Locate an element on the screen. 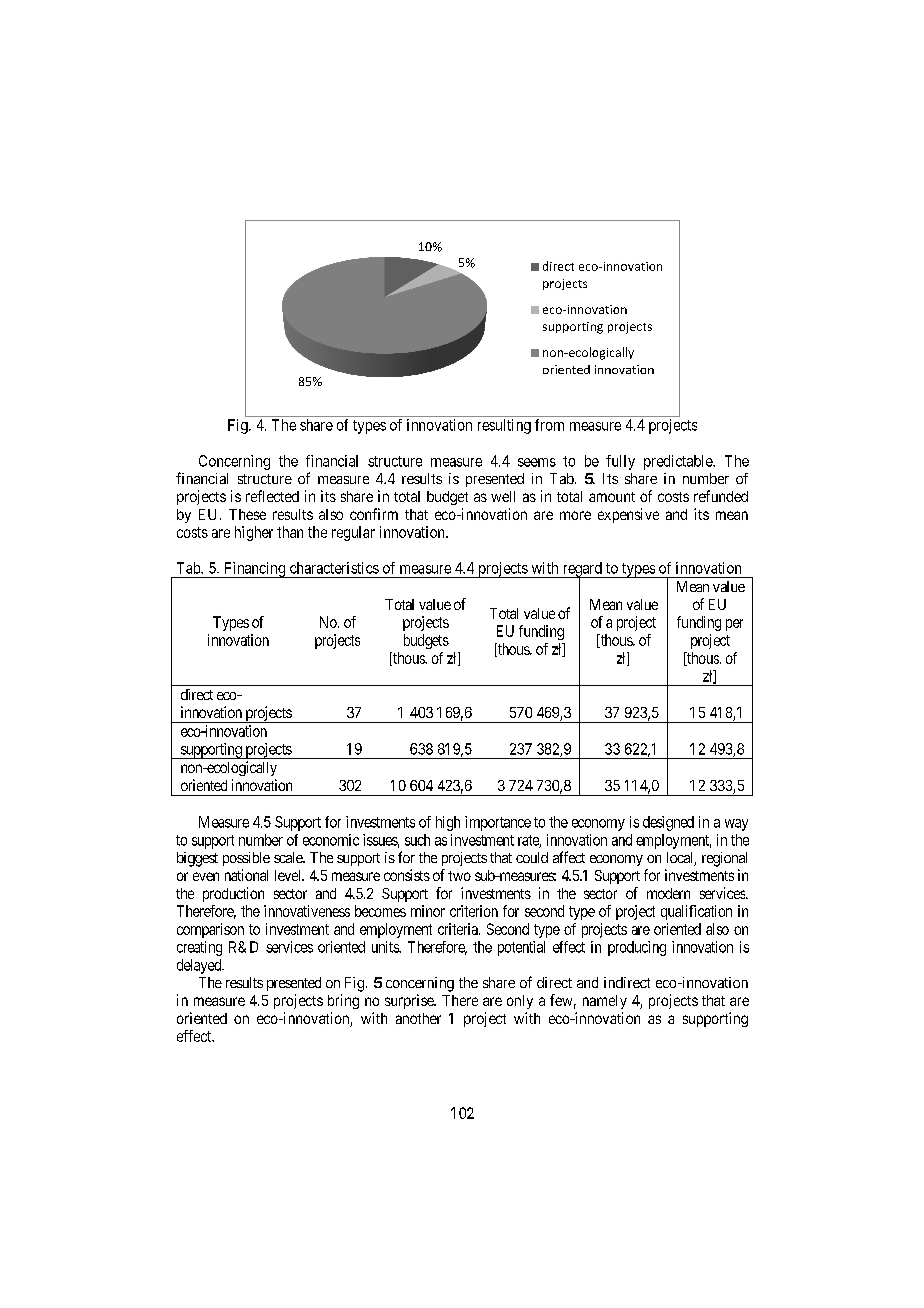  consists is located at coordinates (407, 875).
